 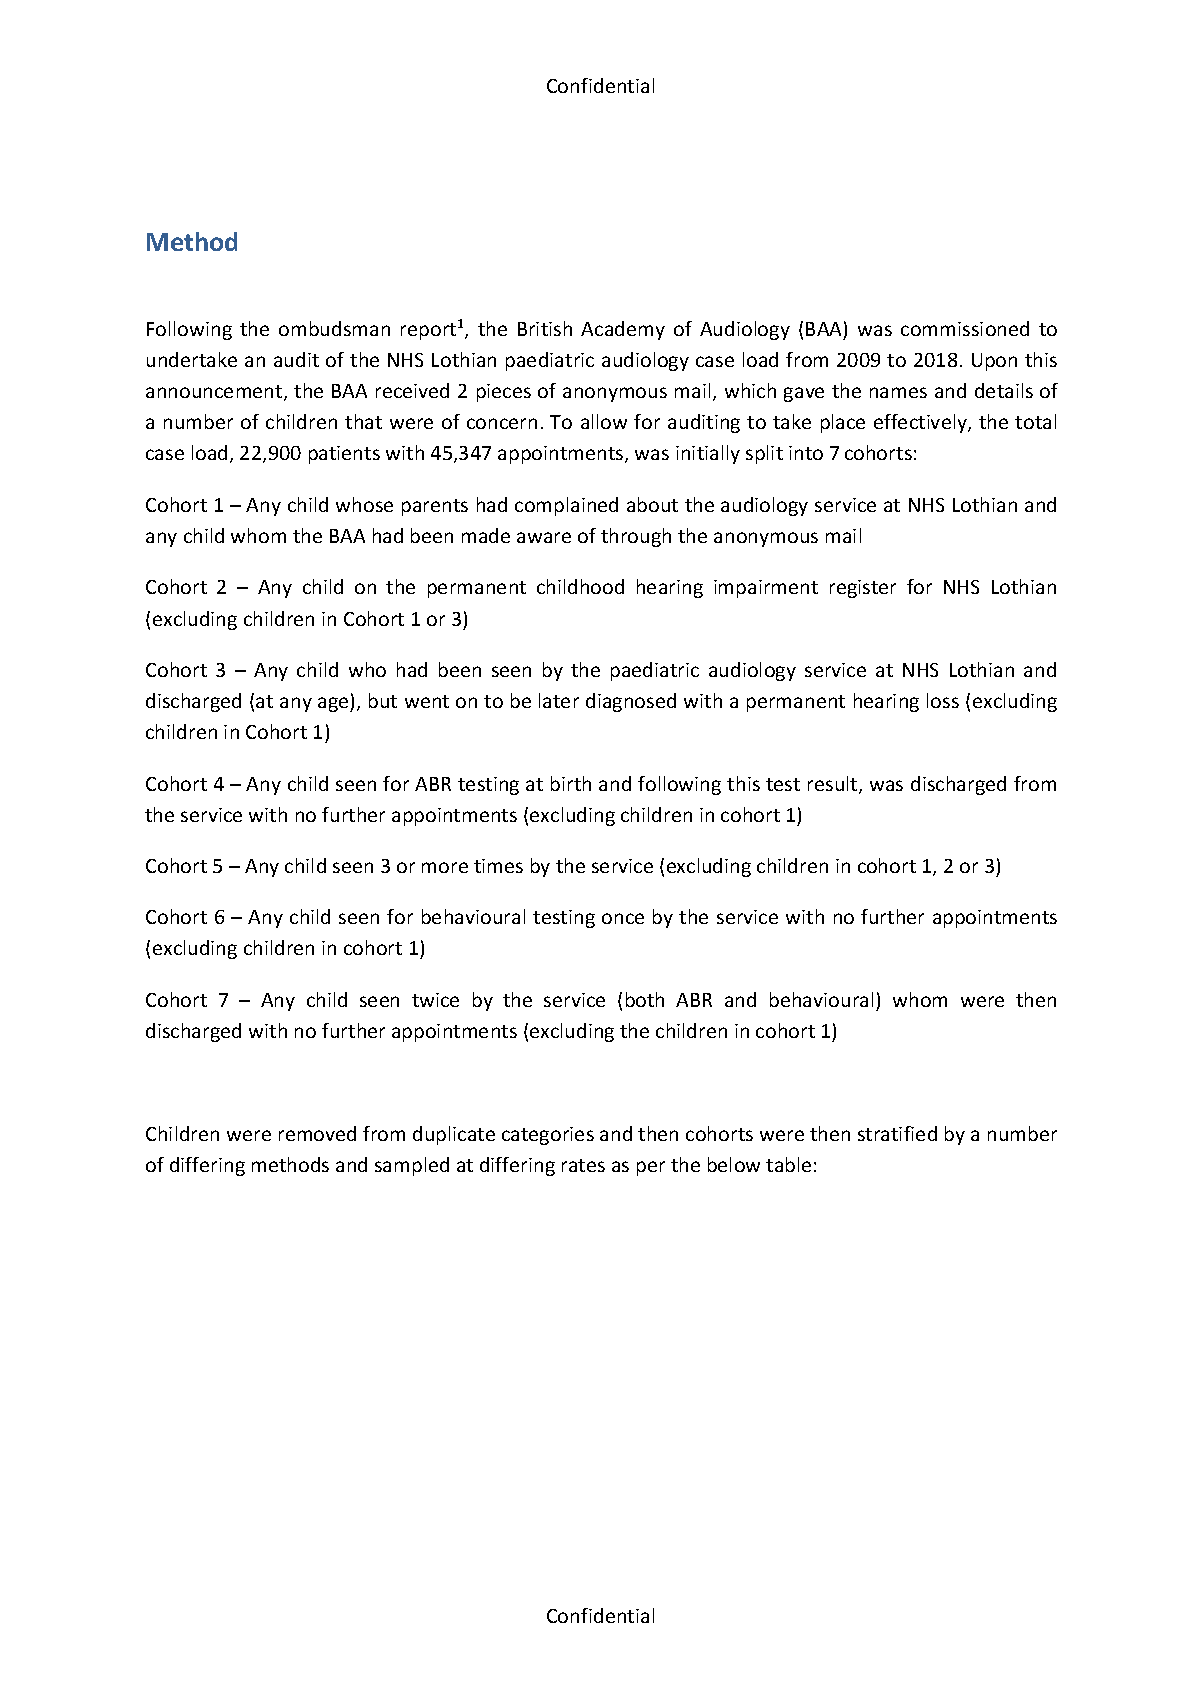 What do you see at coordinates (623, 330) in the screenshot?
I see `Academy` at bounding box center [623, 330].
